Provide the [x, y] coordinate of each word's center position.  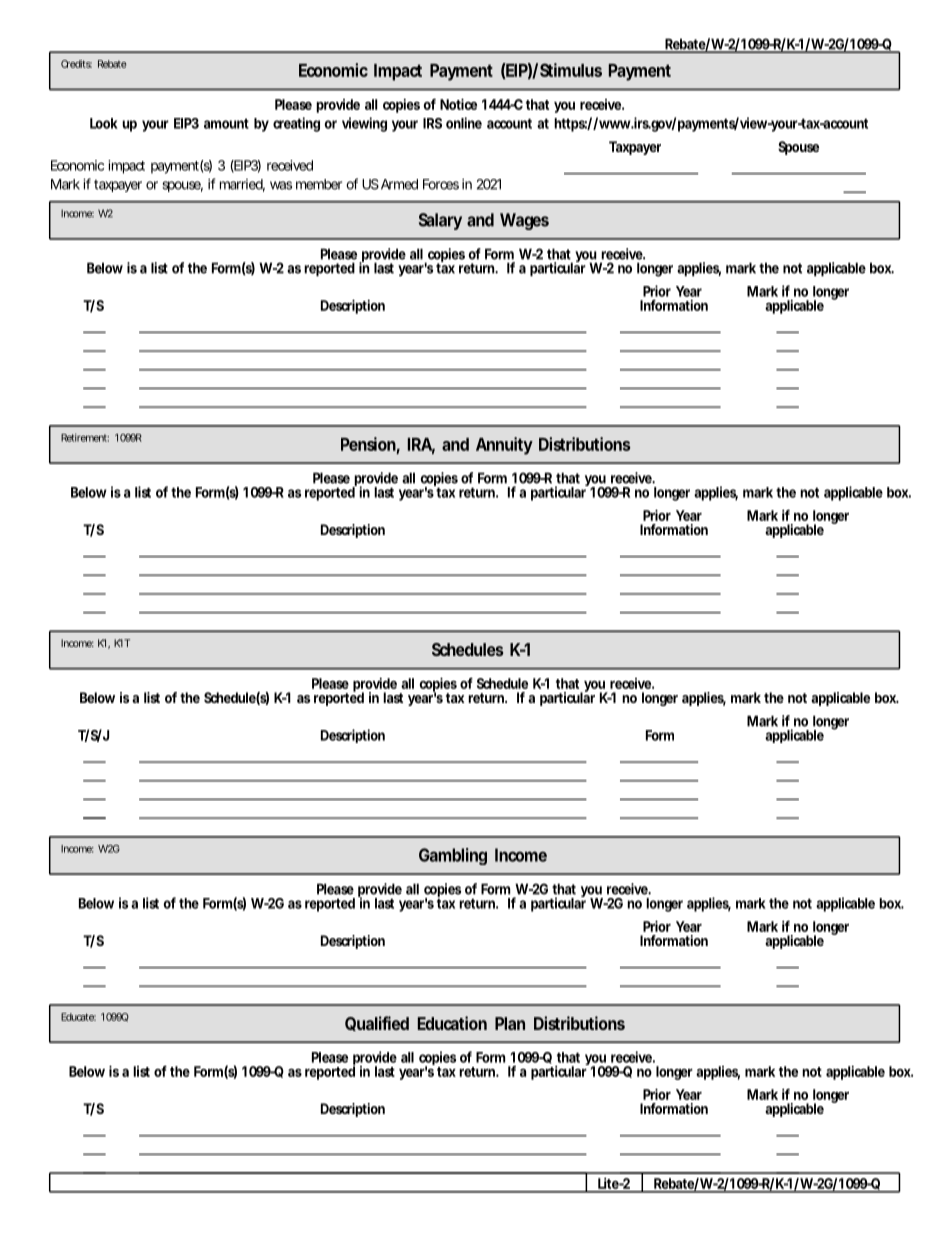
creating [296, 124]
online [464, 123]
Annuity [504, 446]
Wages [524, 221]
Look [104, 123]
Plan [510, 1023]
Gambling [453, 856]
